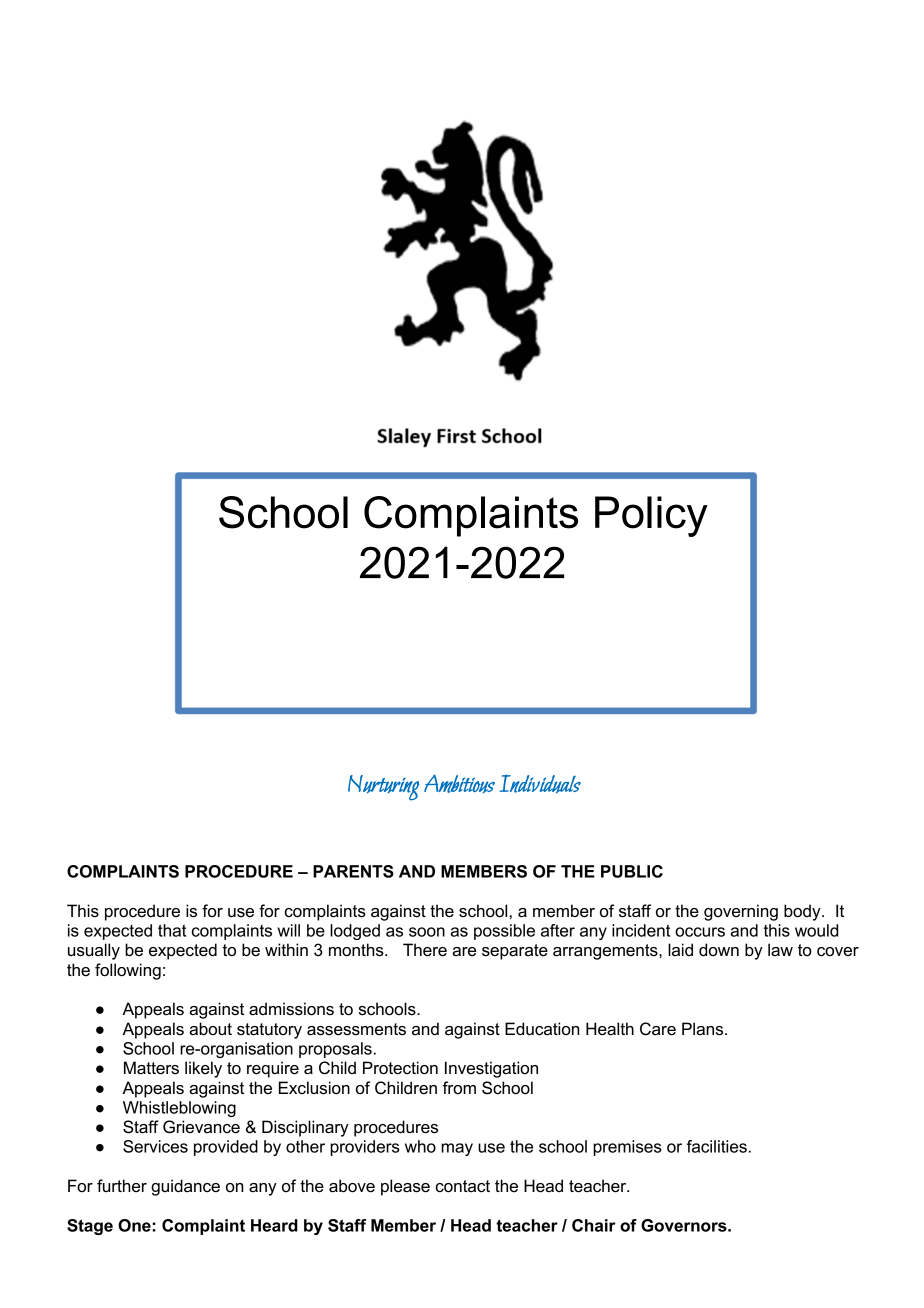  Describe the element at coordinates (185, 1187) in the screenshot. I see `guidance` at that location.
